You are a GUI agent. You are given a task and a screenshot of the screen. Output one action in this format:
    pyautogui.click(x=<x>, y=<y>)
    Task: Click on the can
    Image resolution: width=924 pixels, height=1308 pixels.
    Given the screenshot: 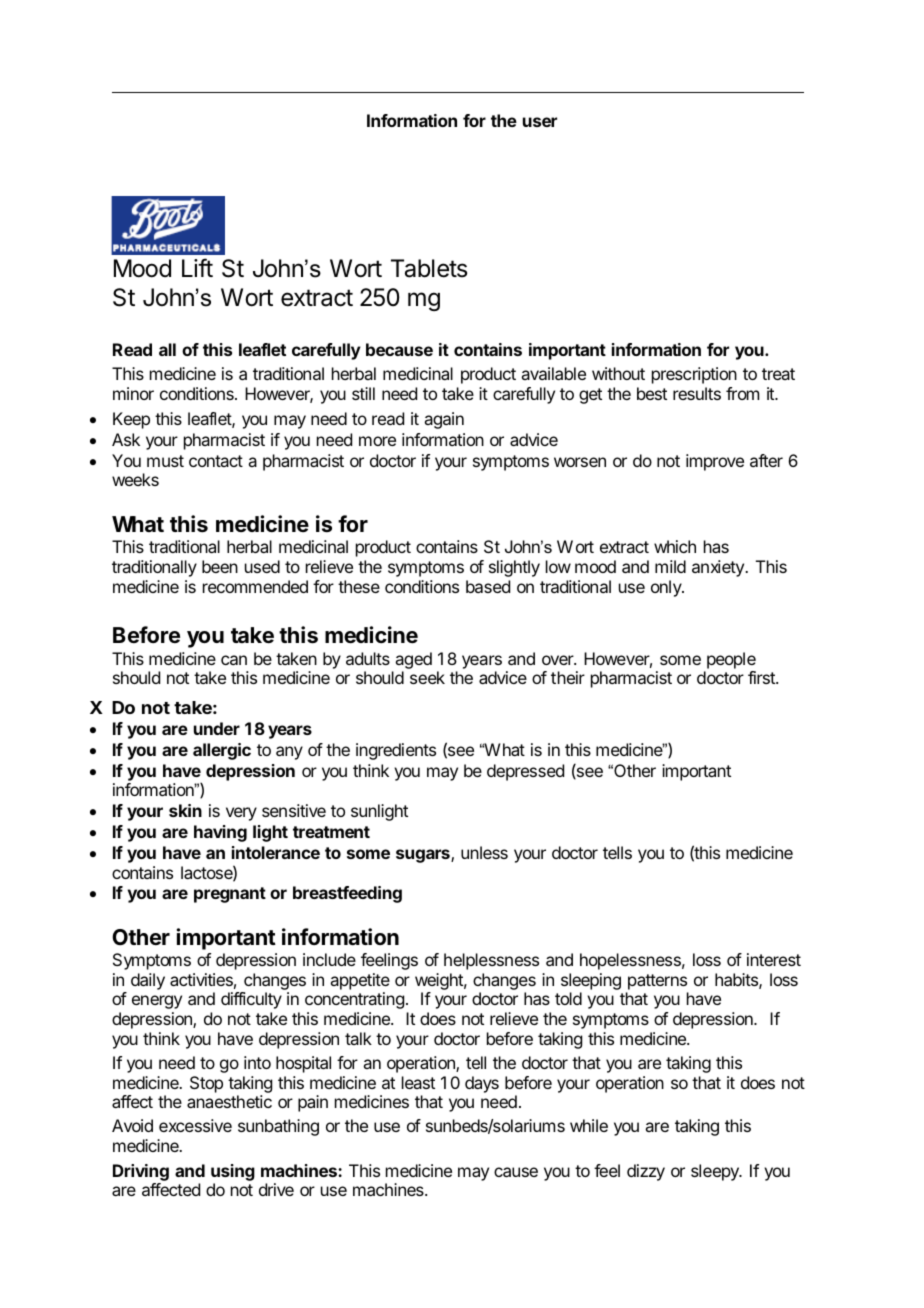 What is the action you would take?
    pyautogui.click(x=234, y=660)
